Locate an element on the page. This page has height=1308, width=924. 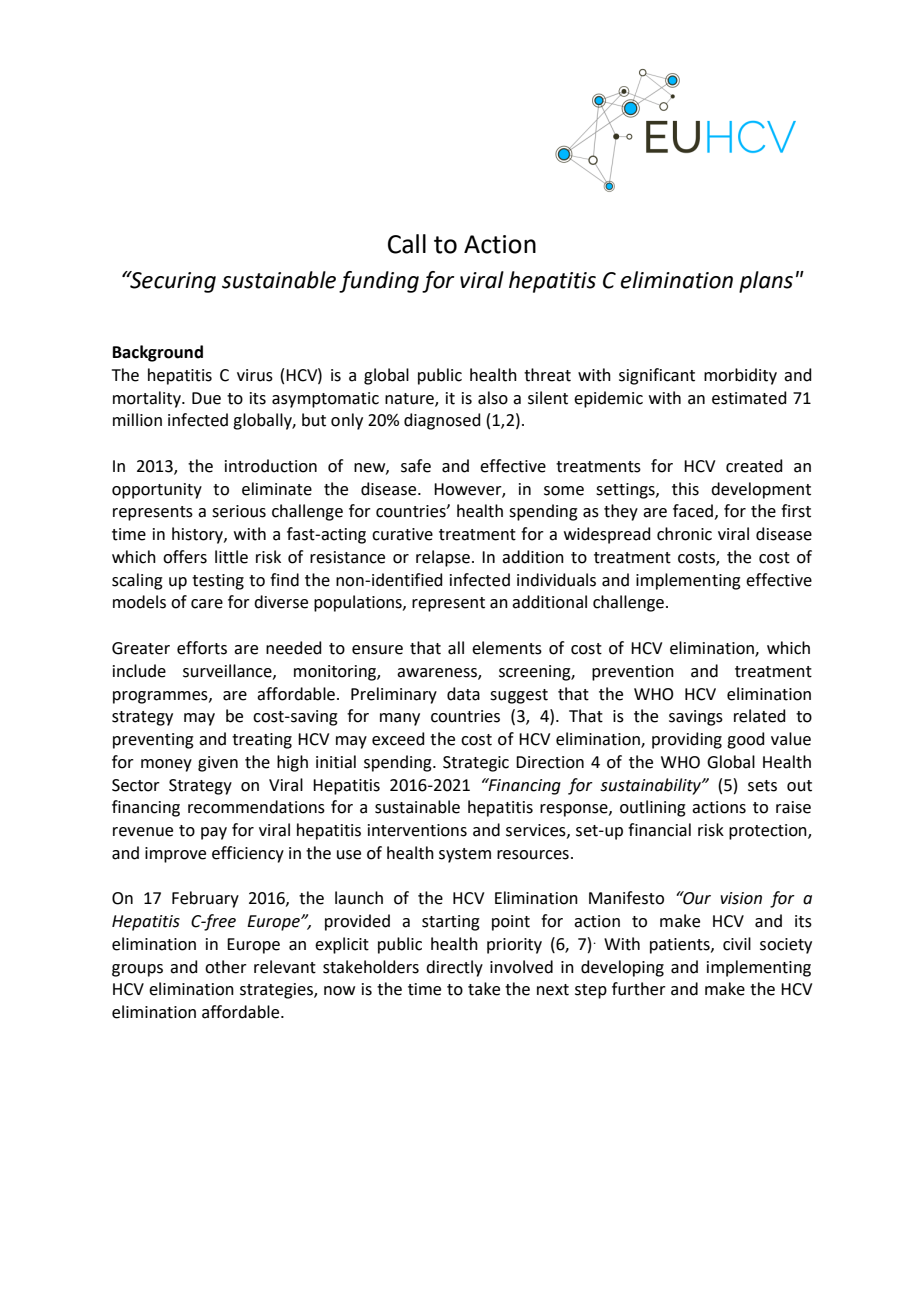
other is located at coordinates (226, 967).
